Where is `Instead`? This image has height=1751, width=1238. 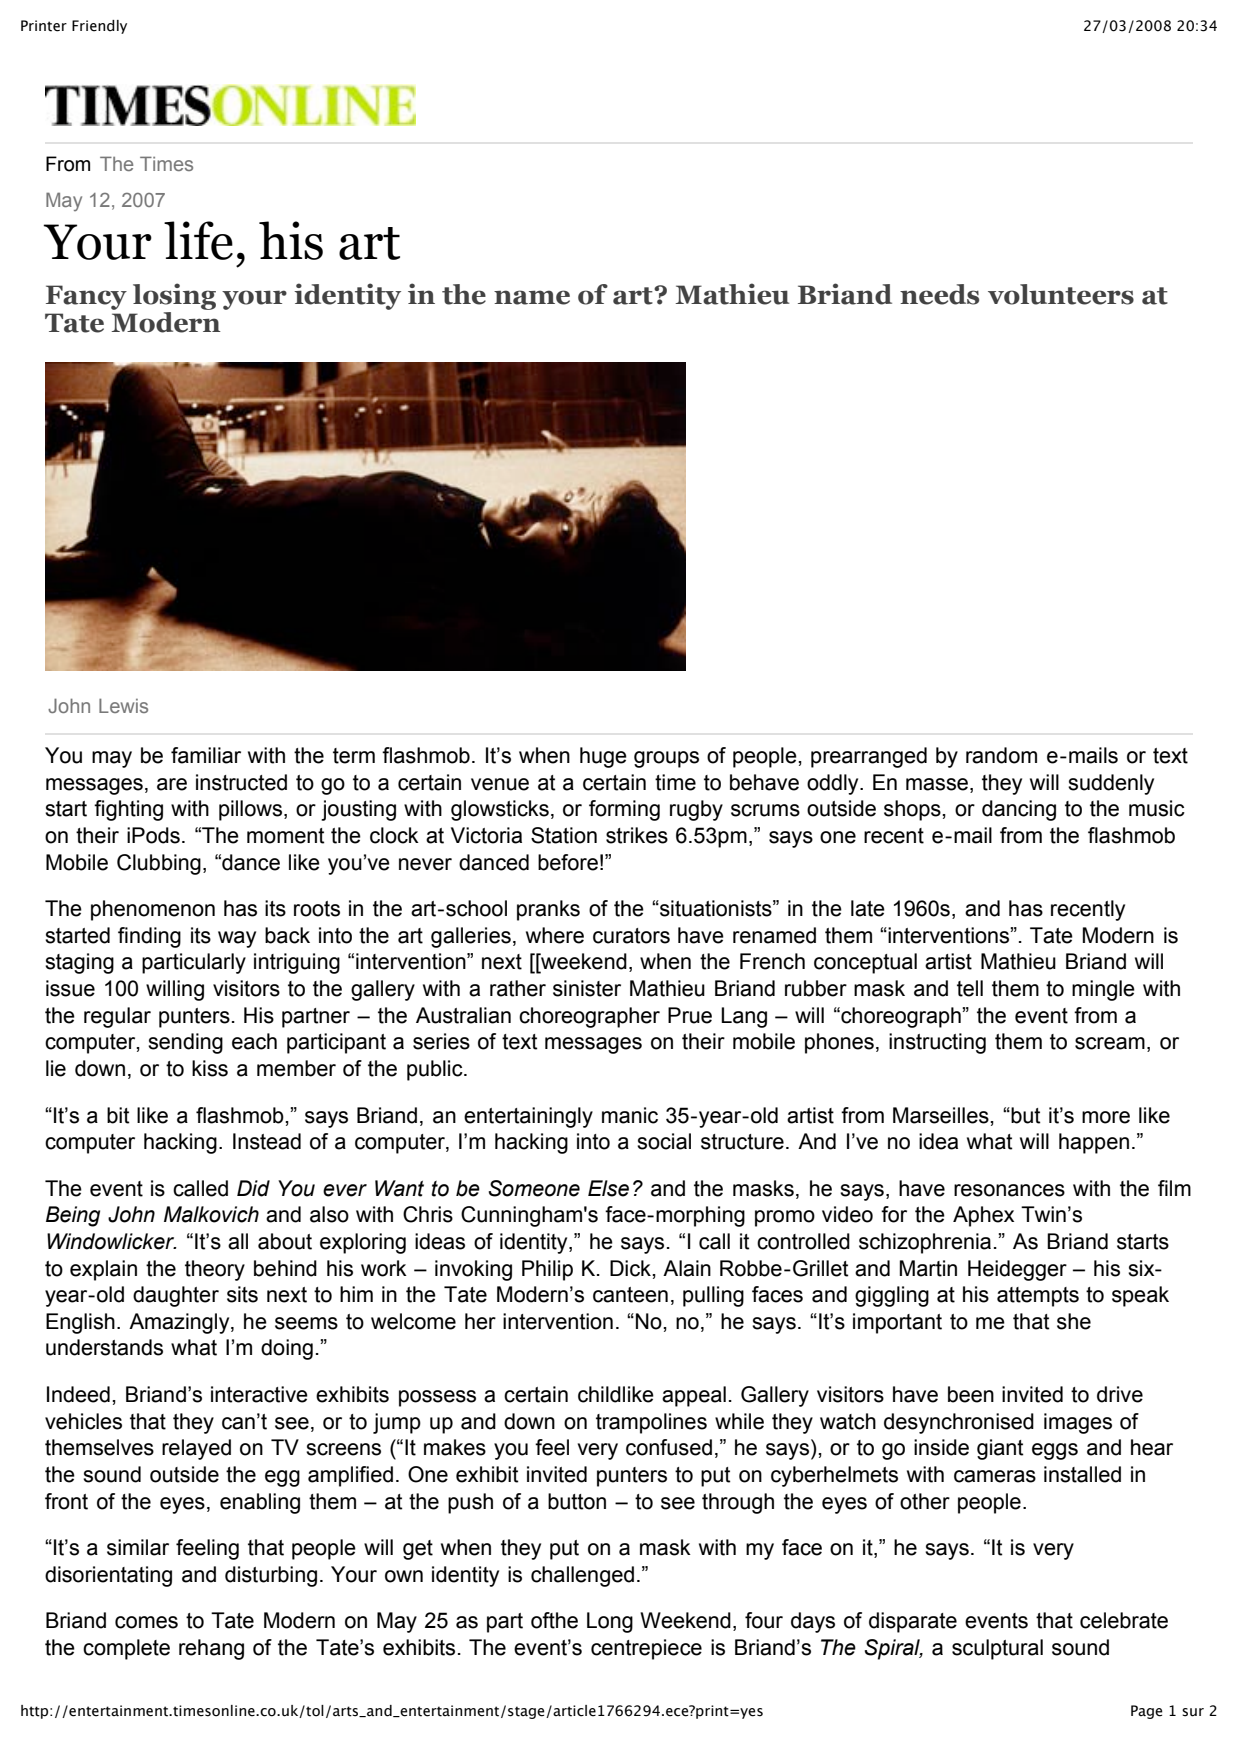 Instead is located at coordinates (267, 1141).
